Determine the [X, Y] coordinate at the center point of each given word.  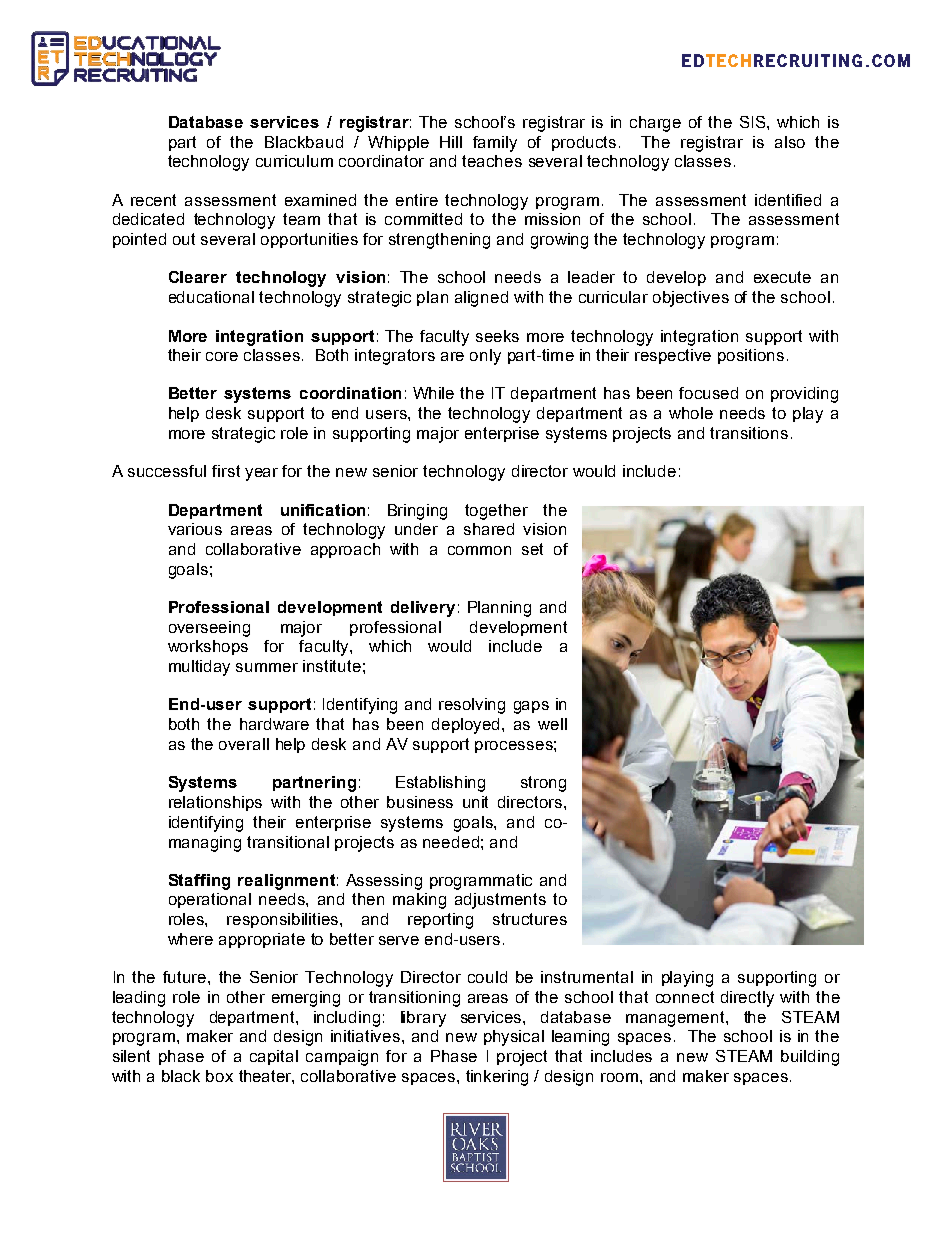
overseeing [209, 629]
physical [514, 1038]
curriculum [294, 161]
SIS [754, 122]
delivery [423, 609]
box [219, 1076]
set [532, 549]
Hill [451, 142]
